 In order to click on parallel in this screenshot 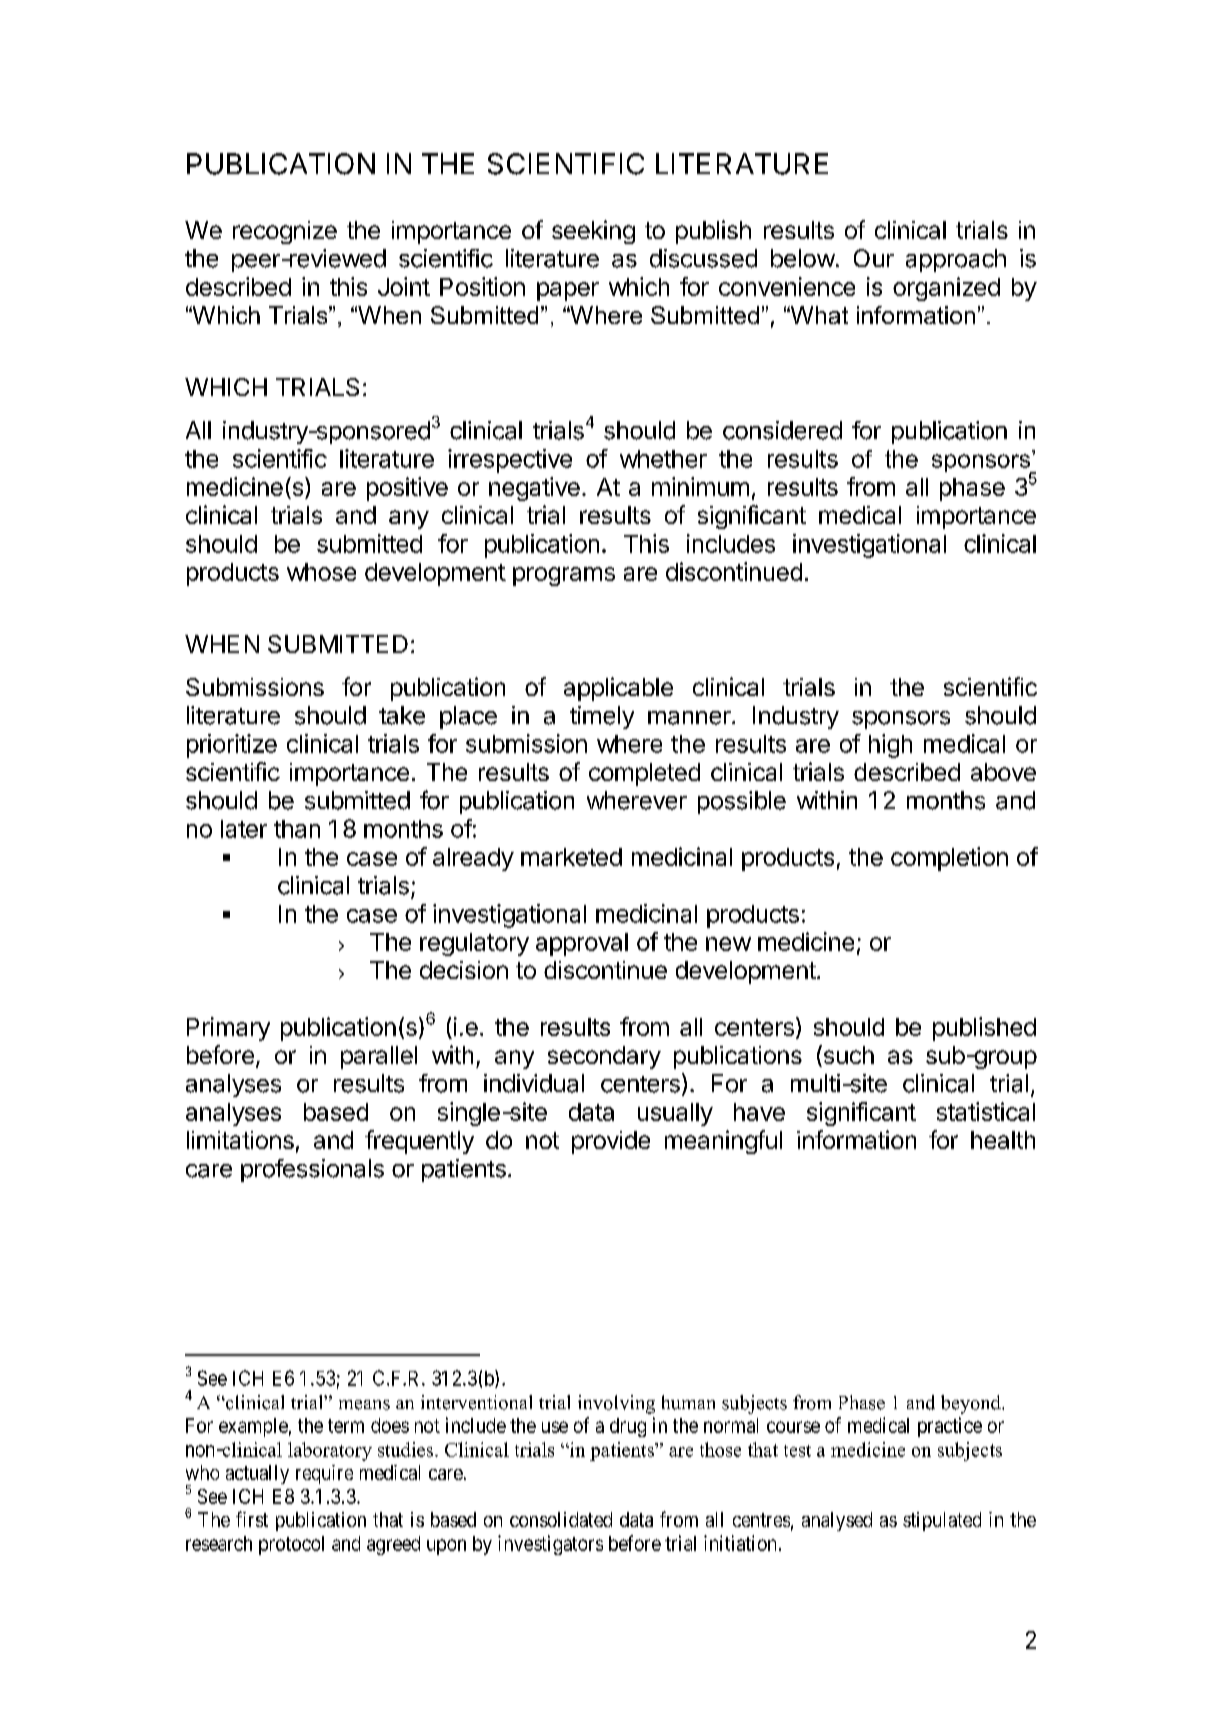, I will do `click(379, 1057)`.
